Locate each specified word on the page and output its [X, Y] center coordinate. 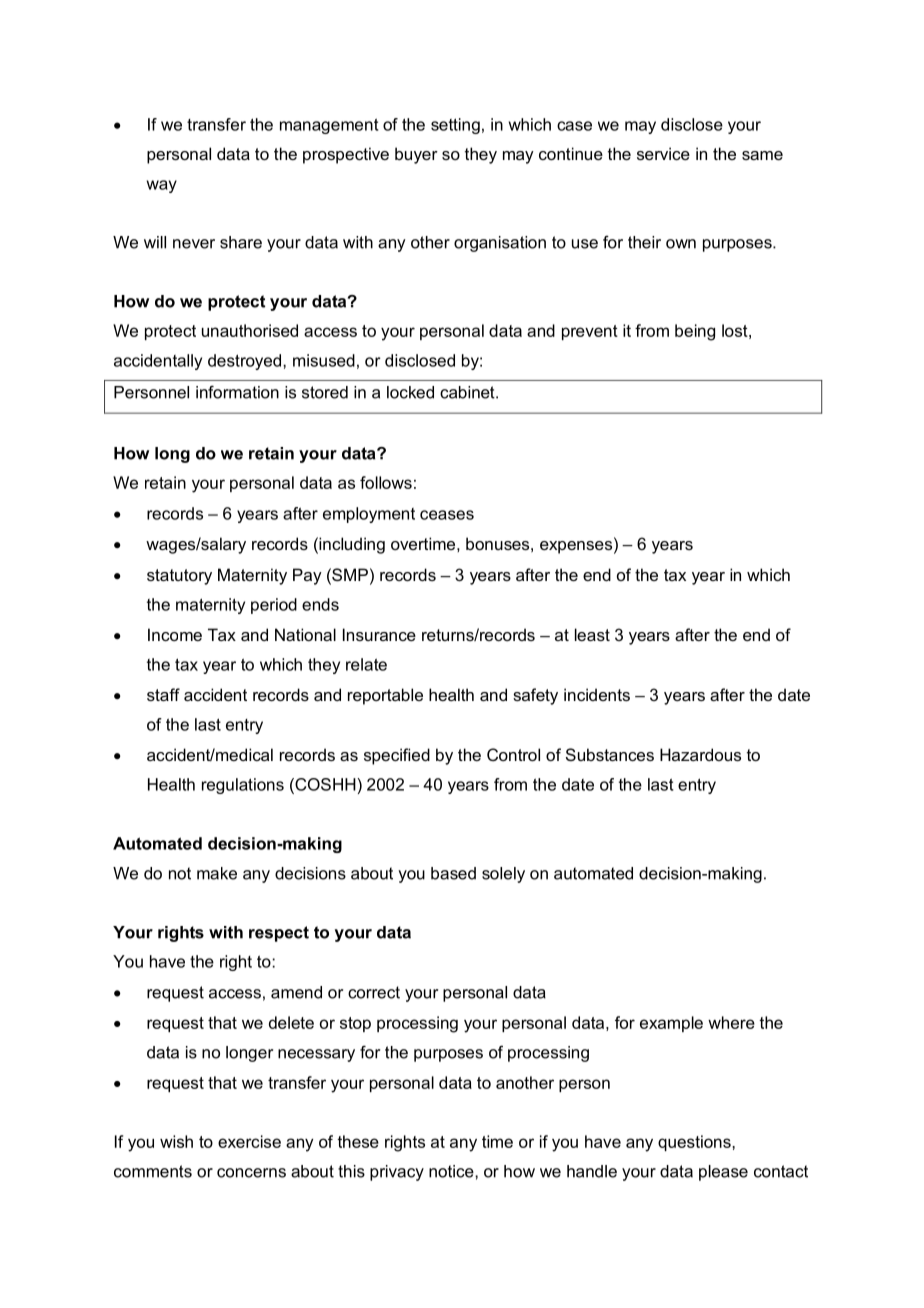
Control [513, 754]
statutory [179, 577]
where [731, 1022]
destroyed [244, 362]
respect [279, 934]
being [695, 332]
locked [410, 392]
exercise [249, 1141]
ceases [447, 515]
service [663, 153]
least [592, 634]
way [162, 186]
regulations [243, 786]
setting [455, 126]
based [453, 873]
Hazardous [700, 754]
